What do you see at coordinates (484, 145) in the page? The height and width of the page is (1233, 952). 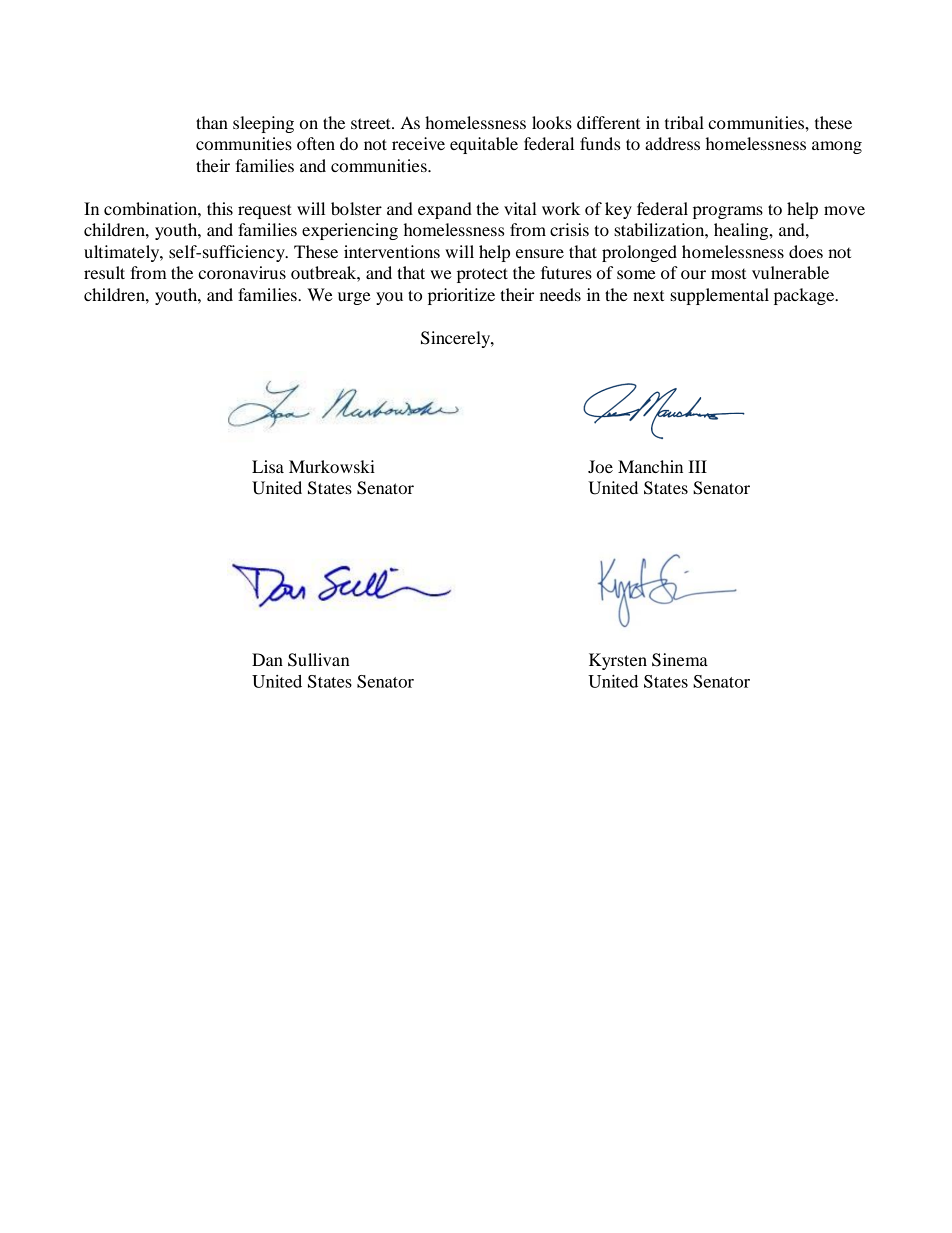 I see `equitable` at bounding box center [484, 145].
